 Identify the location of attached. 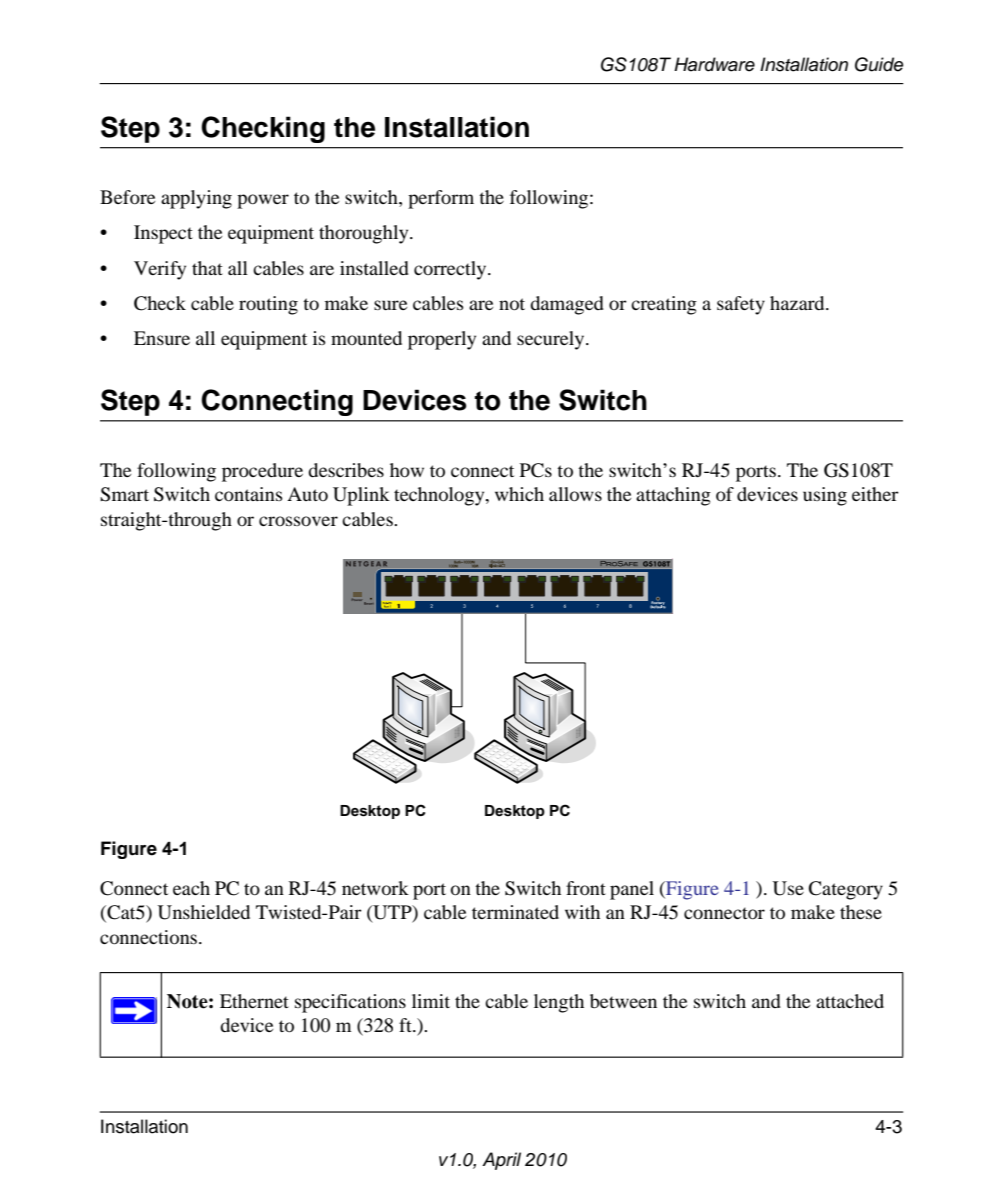
(850, 1001).
